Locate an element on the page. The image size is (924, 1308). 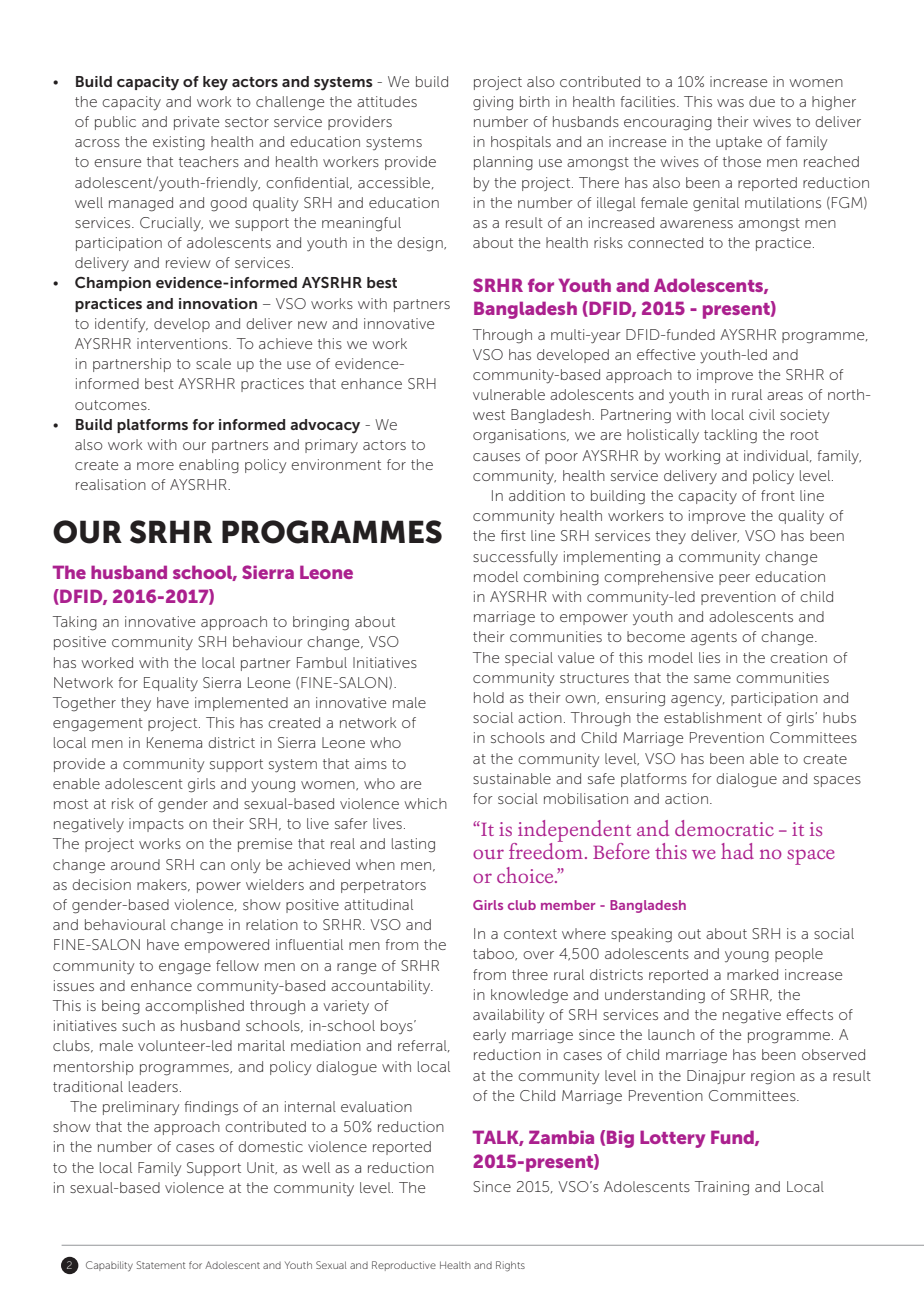
causes is located at coordinates (496, 457).
